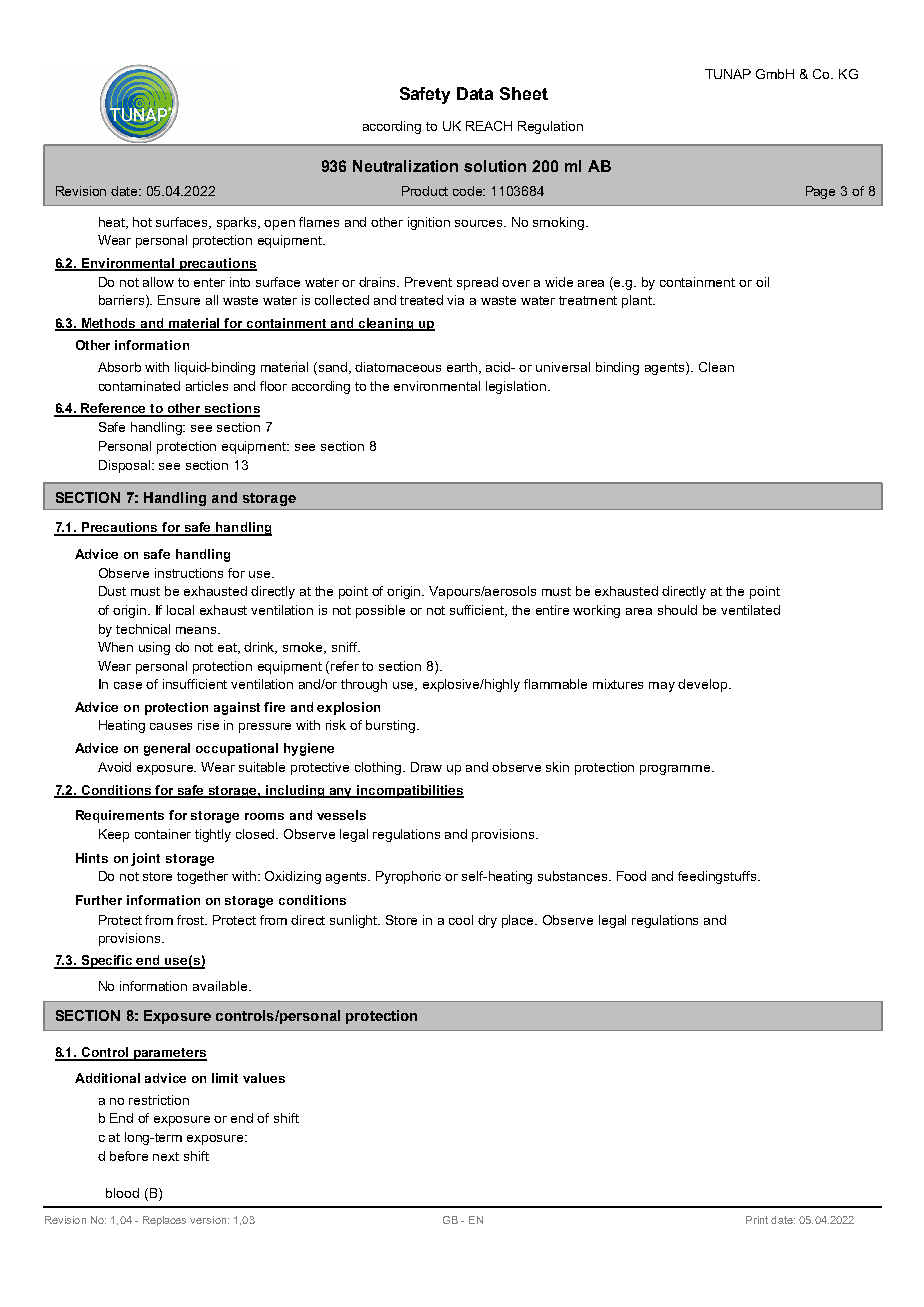 The height and width of the page is (1307, 924). I want to click on legislation, so click(517, 387).
